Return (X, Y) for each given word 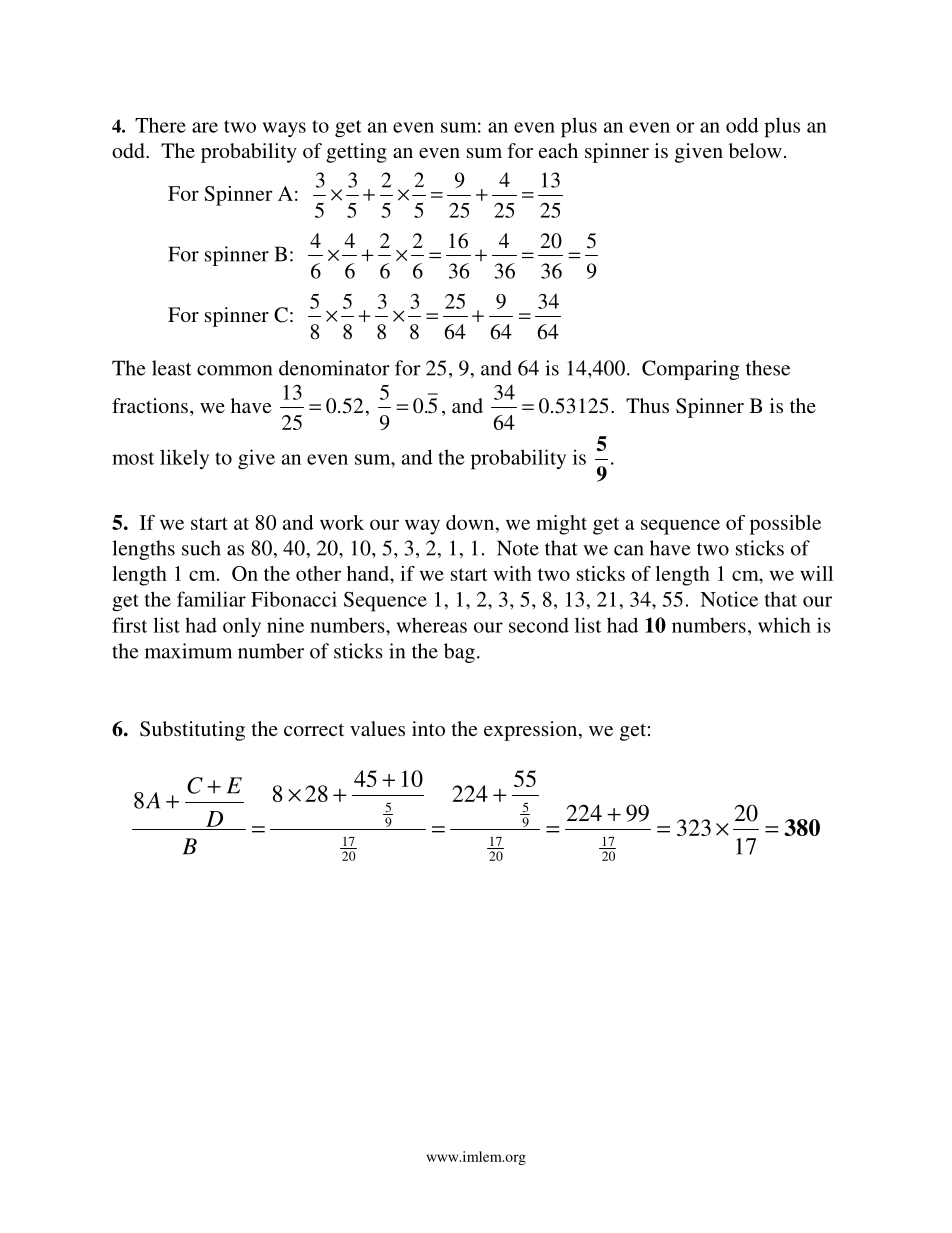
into (428, 728)
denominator (334, 368)
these (768, 368)
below (755, 150)
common (234, 370)
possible (785, 525)
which (784, 625)
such (201, 548)
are (205, 127)
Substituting (192, 731)
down (471, 522)
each (558, 150)
